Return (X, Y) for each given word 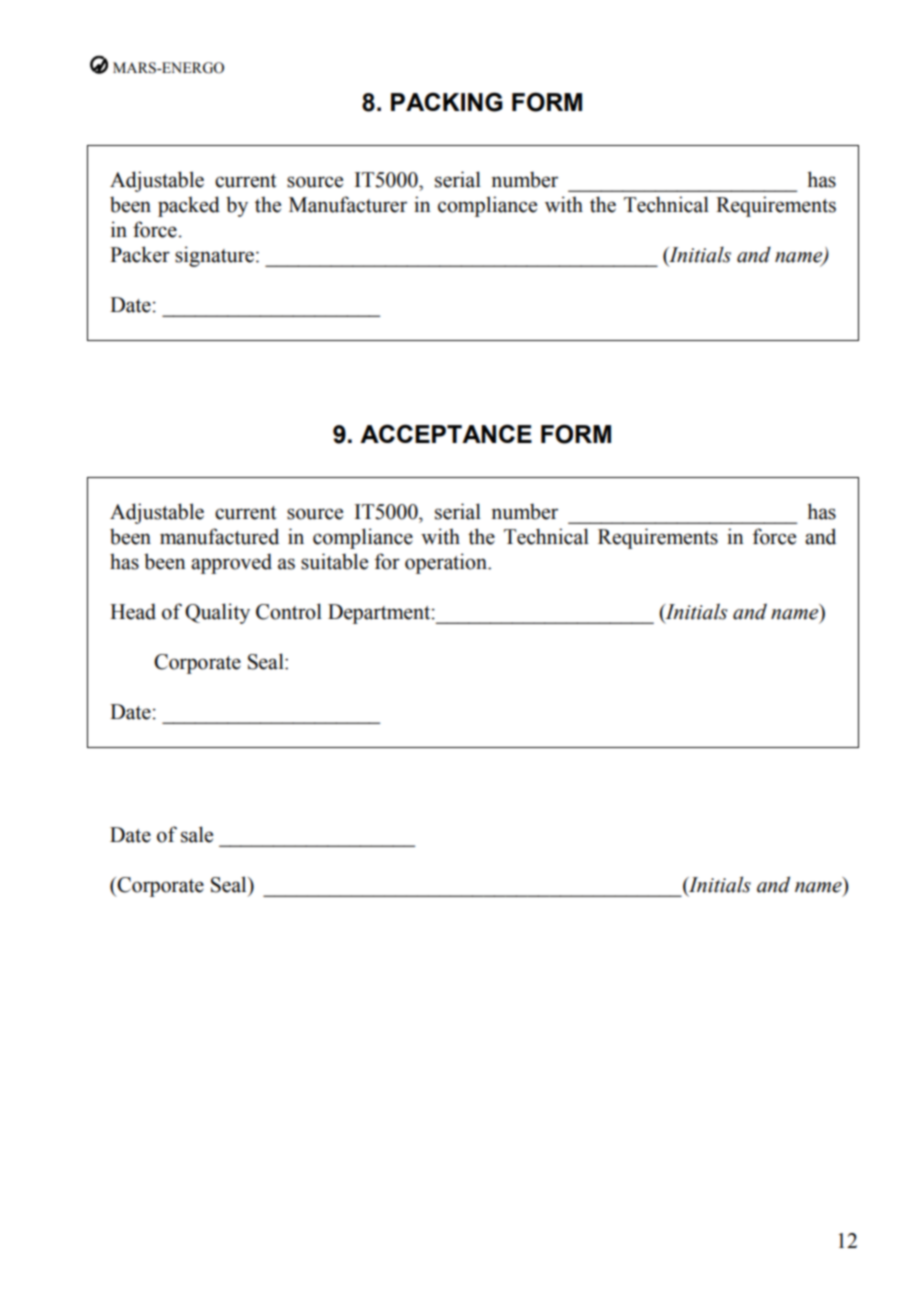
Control (289, 611)
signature (214, 256)
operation (447, 563)
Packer (140, 254)
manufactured (219, 536)
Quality (217, 613)
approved (231, 563)
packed (189, 206)
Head (133, 611)
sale (197, 834)
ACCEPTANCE (446, 433)
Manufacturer (348, 204)
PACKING (447, 102)
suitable (334, 561)
